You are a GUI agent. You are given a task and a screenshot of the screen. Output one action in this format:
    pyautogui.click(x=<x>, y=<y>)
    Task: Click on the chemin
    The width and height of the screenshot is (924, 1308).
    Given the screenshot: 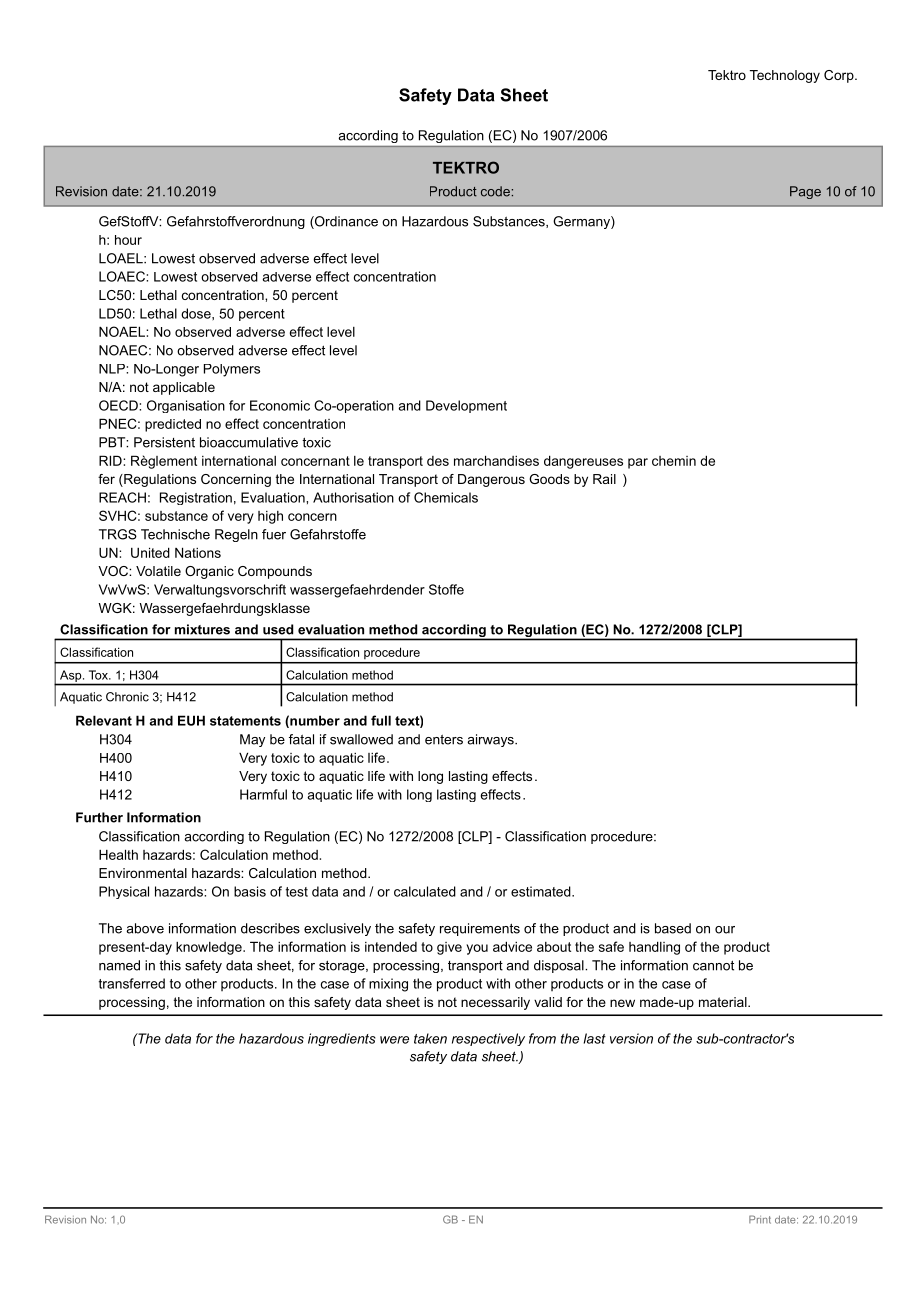 What is the action you would take?
    pyautogui.click(x=674, y=461)
